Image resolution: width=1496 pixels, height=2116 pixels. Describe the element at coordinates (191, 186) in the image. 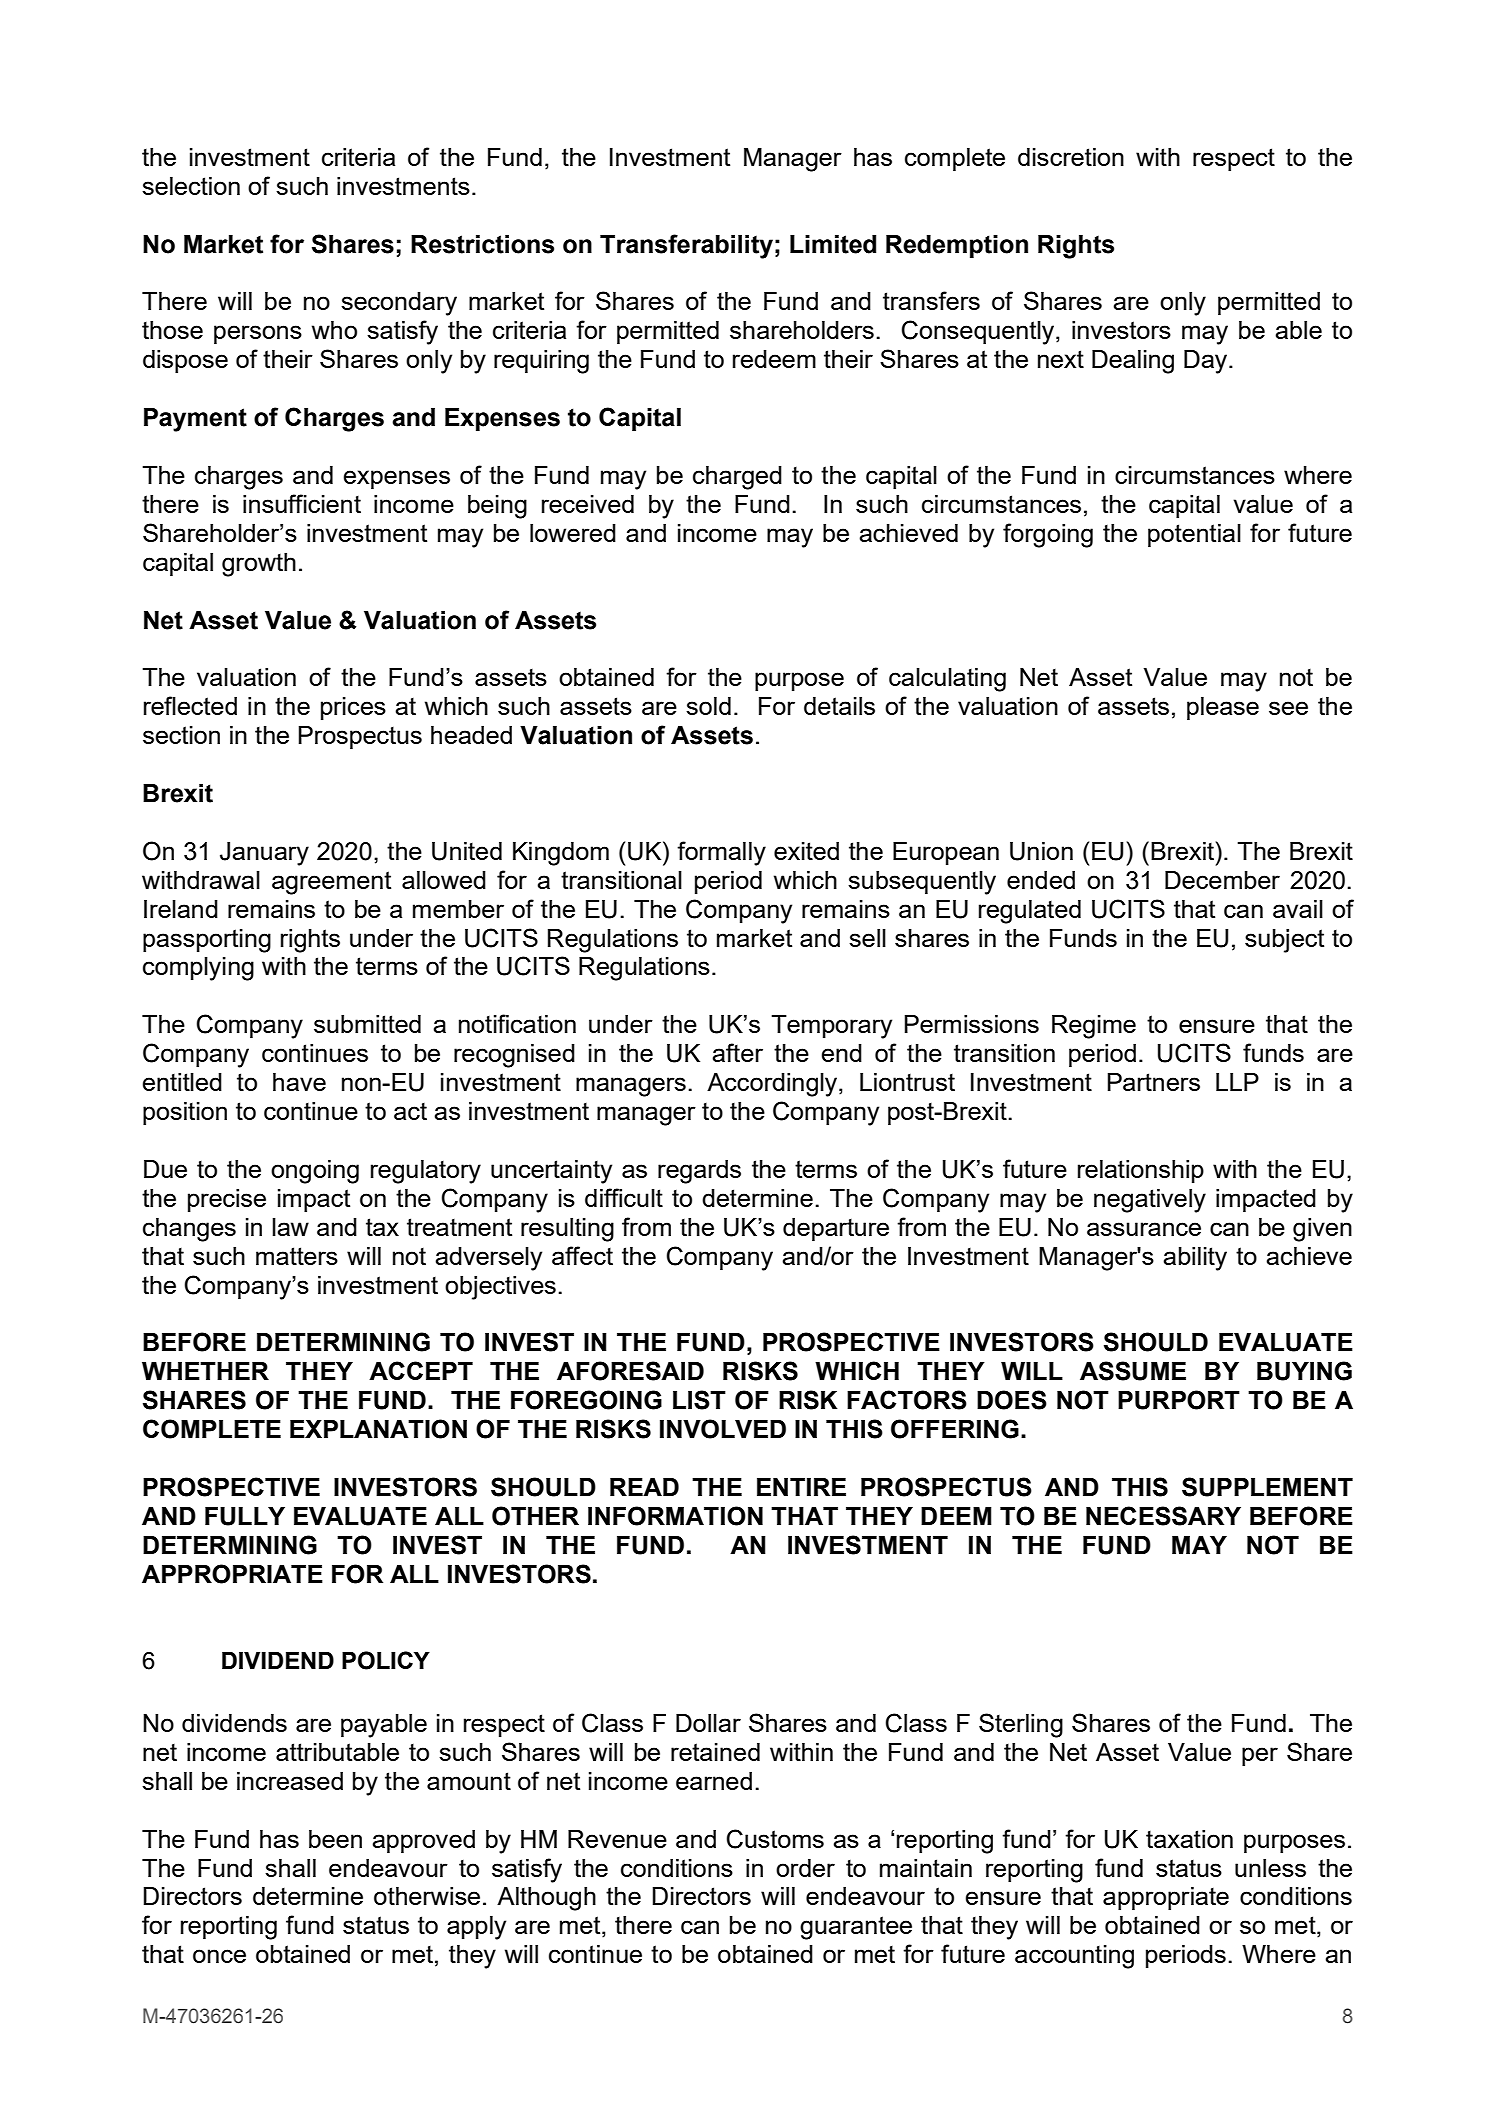

I see `selection` at that location.
